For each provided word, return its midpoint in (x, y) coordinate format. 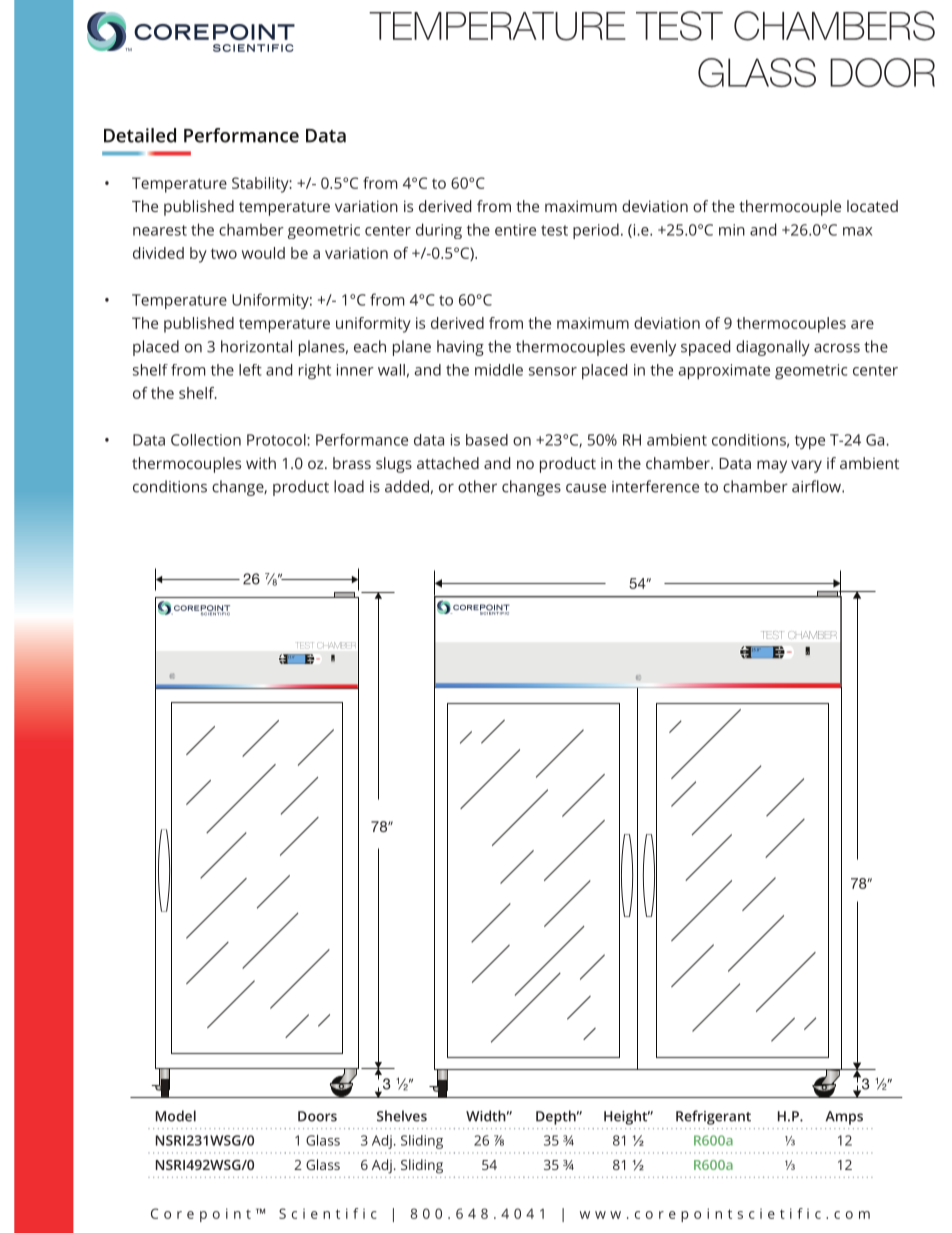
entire (515, 230)
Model (176, 1116)
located (872, 206)
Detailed (140, 135)
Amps (844, 1118)
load (349, 486)
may (772, 466)
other (477, 486)
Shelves (402, 1116)
